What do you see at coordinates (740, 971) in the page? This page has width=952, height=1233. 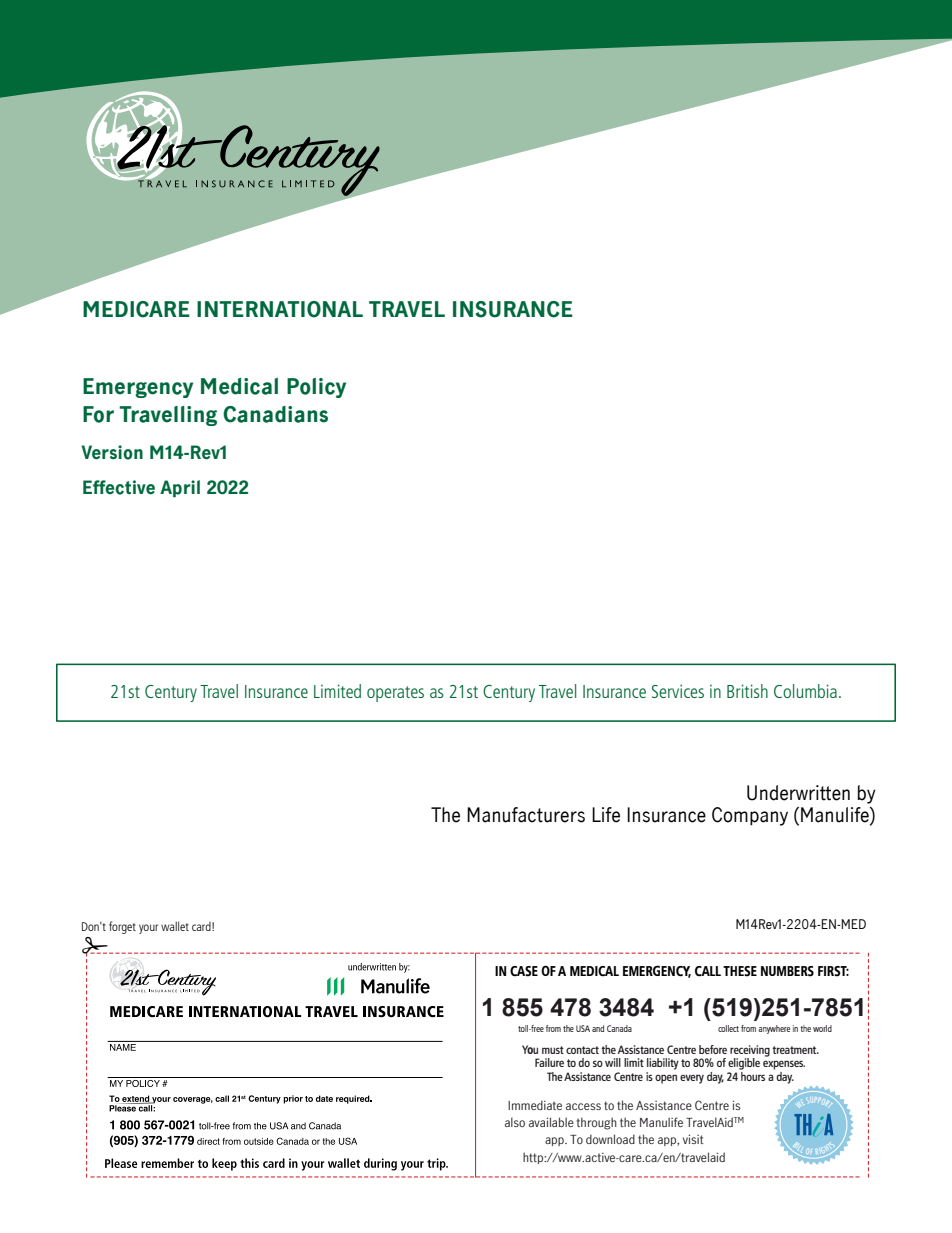 I see `THESE` at bounding box center [740, 971].
